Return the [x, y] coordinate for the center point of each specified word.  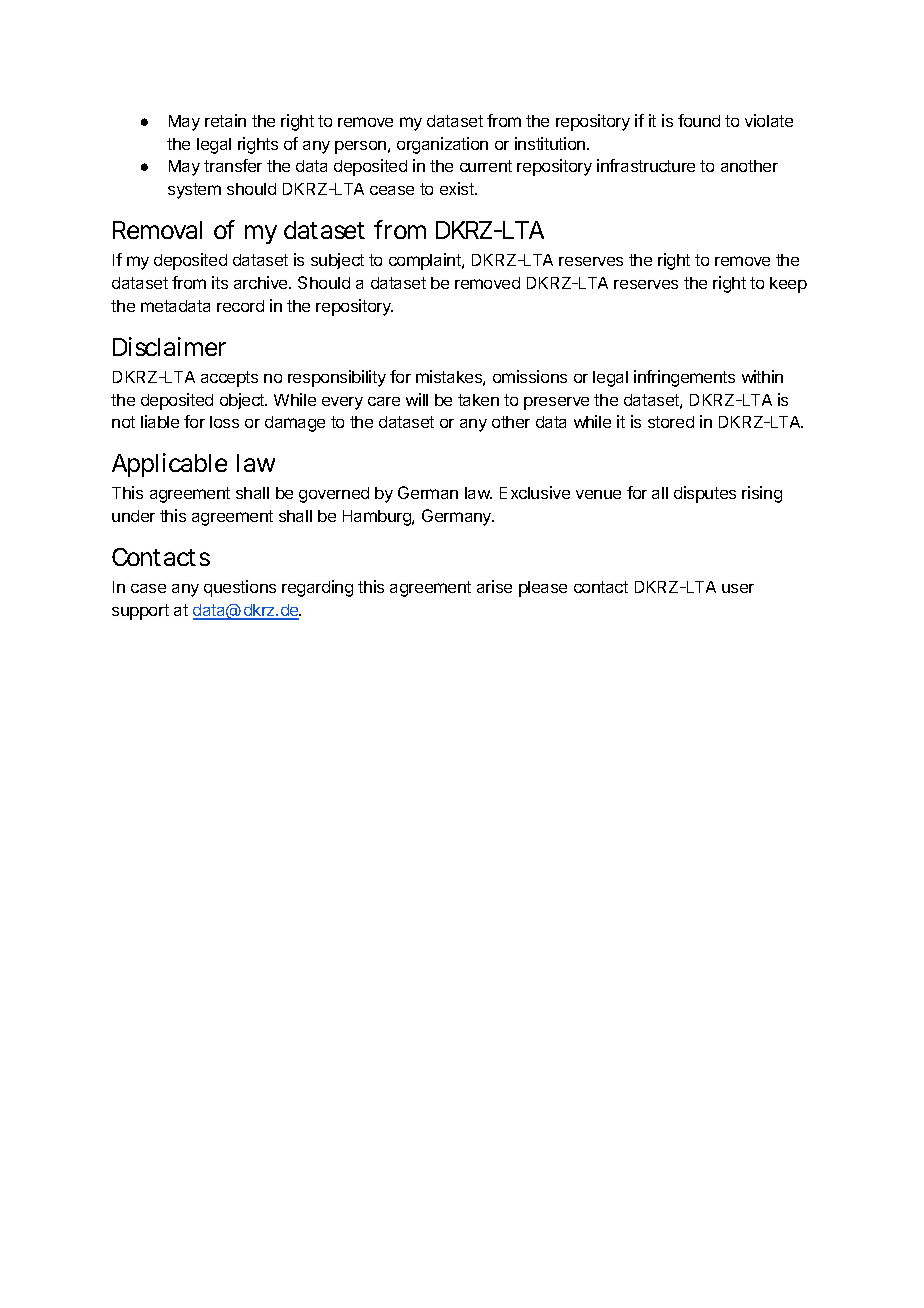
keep [788, 285]
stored [671, 422]
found [699, 120]
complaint [426, 261]
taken [478, 400]
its [220, 282]
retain [225, 120]
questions [240, 588]
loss [224, 422]
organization [442, 145]
